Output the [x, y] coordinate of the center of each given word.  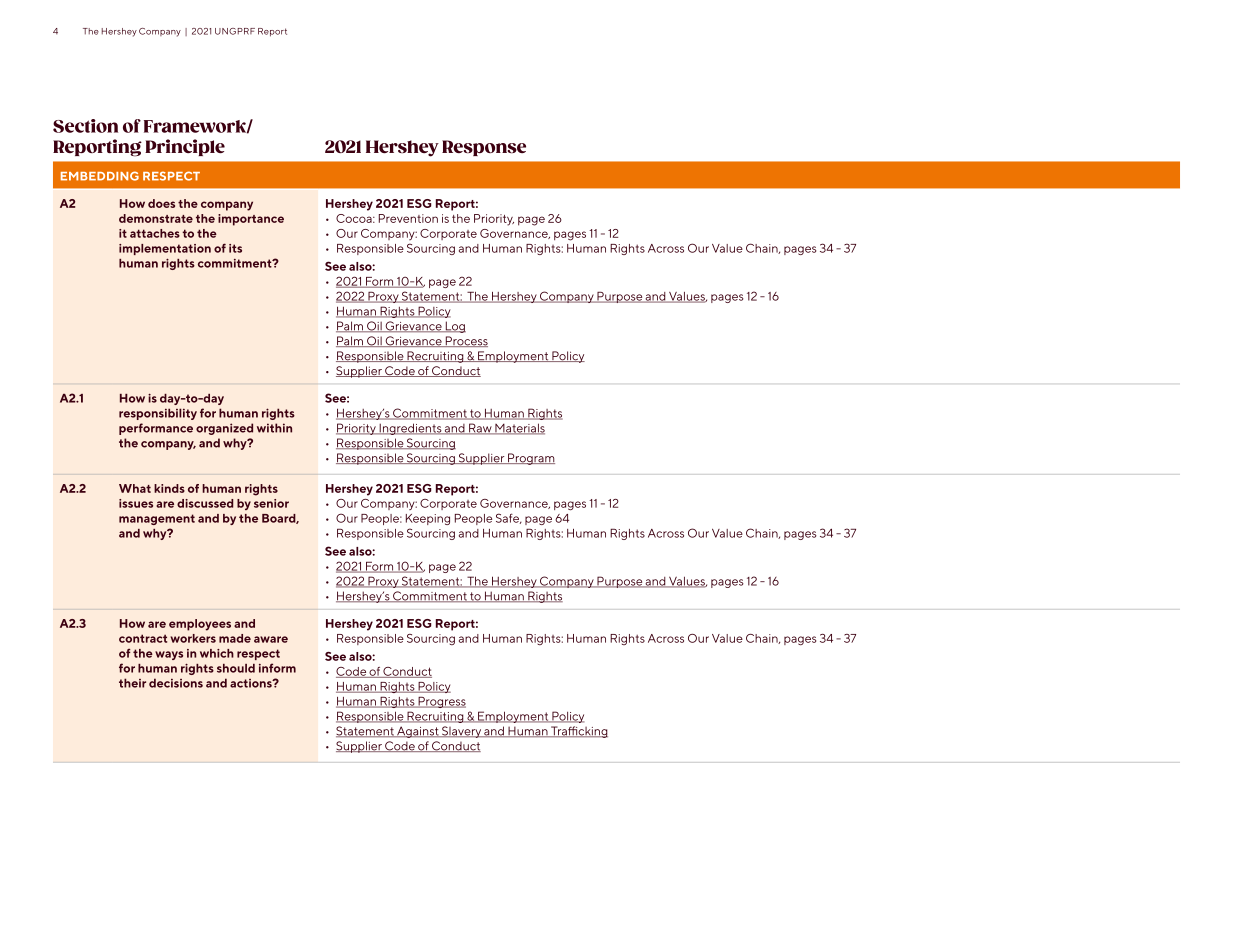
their [132, 683]
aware [271, 639]
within [274, 428]
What [135, 488]
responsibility [158, 414]
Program [530, 459]
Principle [185, 147]
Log [454, 327]
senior [271, 503]
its [235, 248]
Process [465, 341]
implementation [165, 249]
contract [143, 638]
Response [484, 148]
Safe [508, 518]
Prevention [408, 218]
